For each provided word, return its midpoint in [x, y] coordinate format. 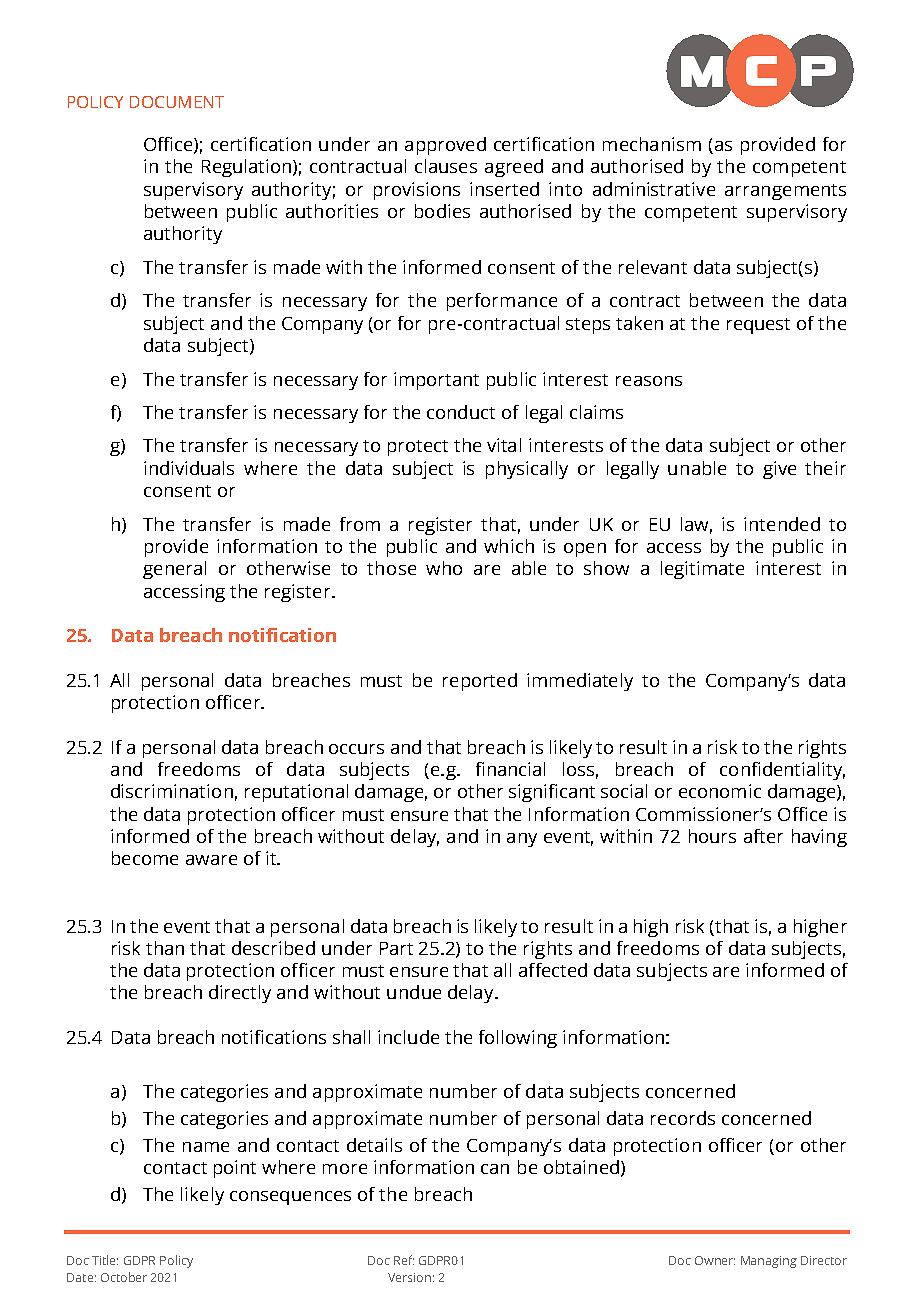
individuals [189, 468]
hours [712, 836]
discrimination [172, 791]
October [124, 1277]
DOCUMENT [177, 102]
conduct [461, 412]
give [779, 470]
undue [414, 992]
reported [480, 682]
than [165, 948]
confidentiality [782, 771]
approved [445, 146]
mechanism [652, 144]
